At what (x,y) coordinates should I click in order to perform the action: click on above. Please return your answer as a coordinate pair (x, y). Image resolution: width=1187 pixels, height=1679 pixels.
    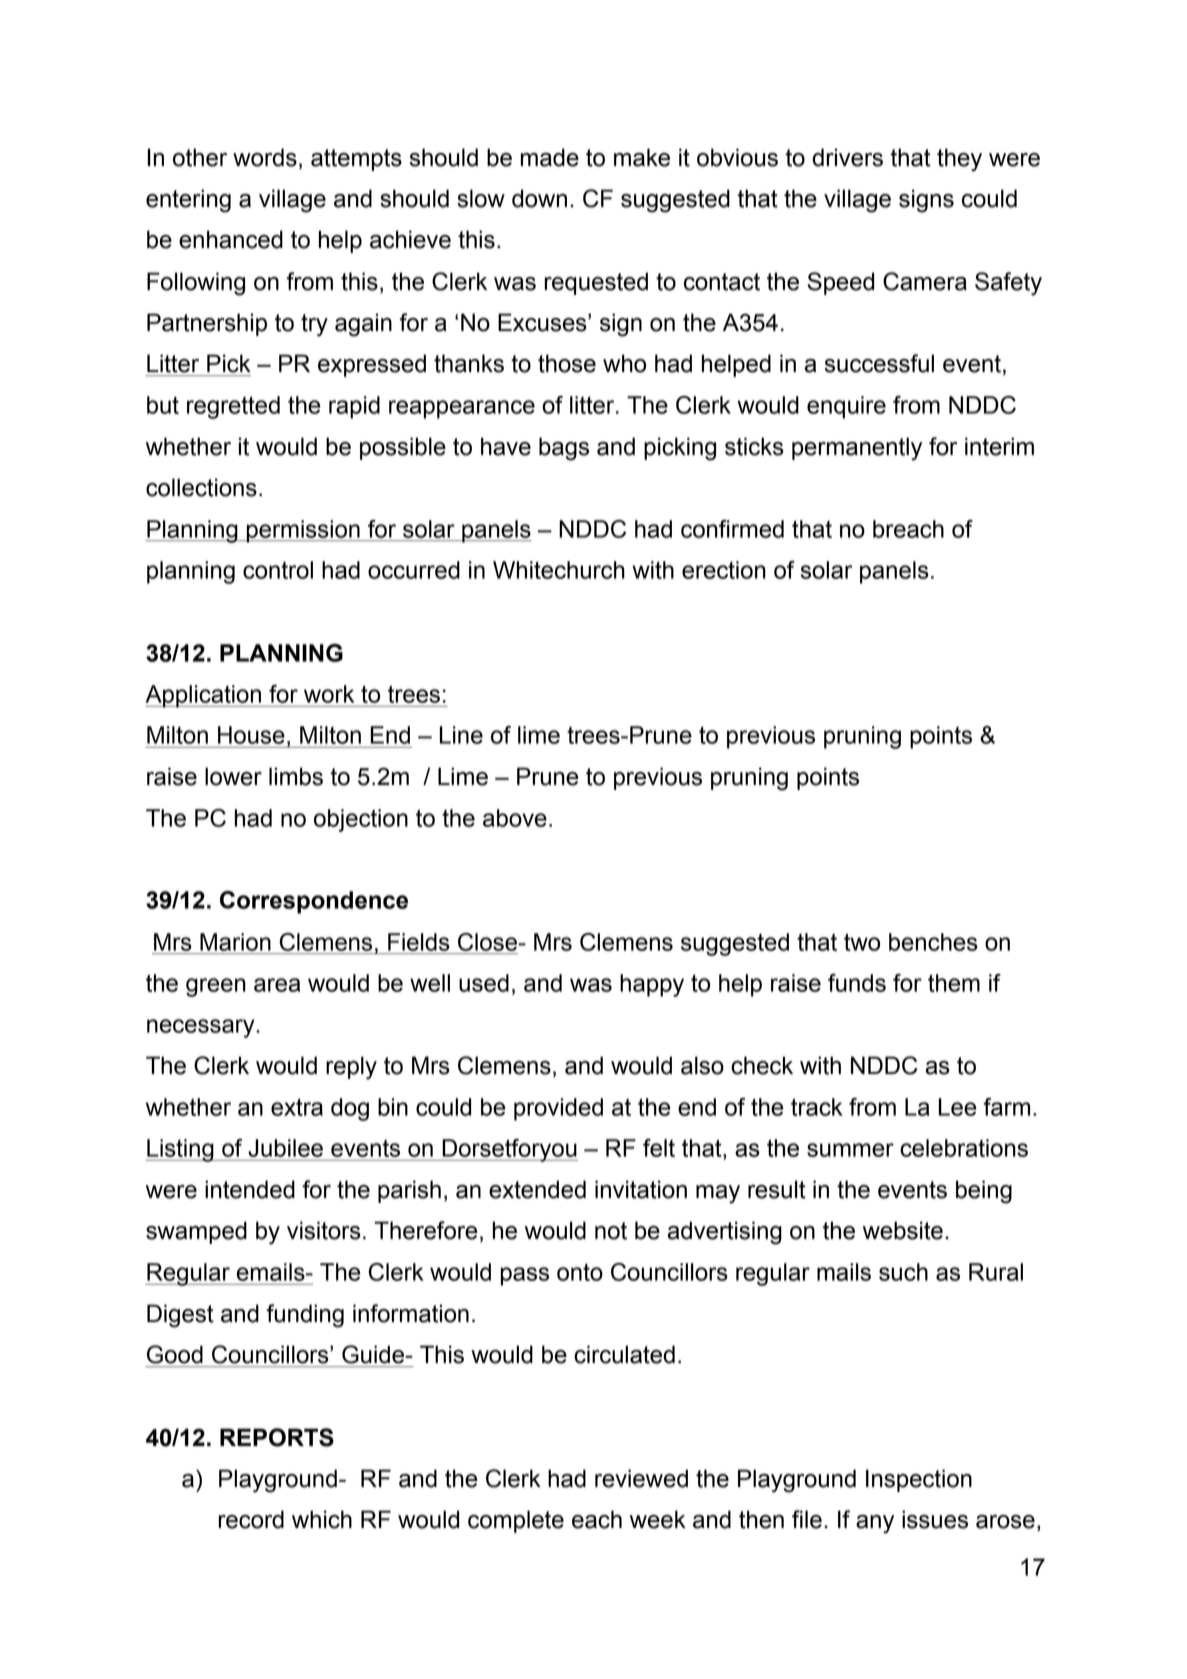
    Looking at the image, I should click on (515, 818).
